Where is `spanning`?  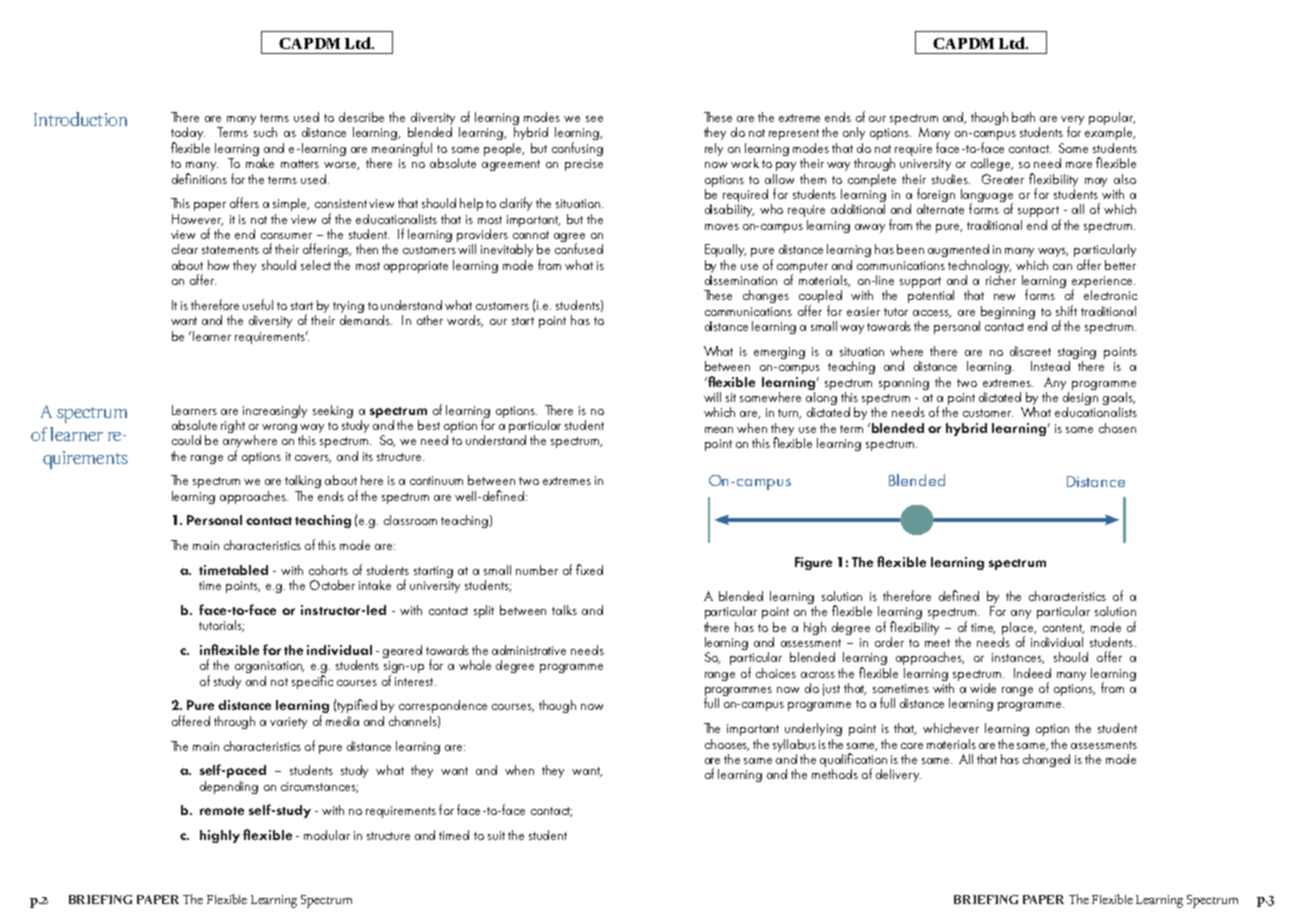
spanning is located at coordinates (904, 384).
